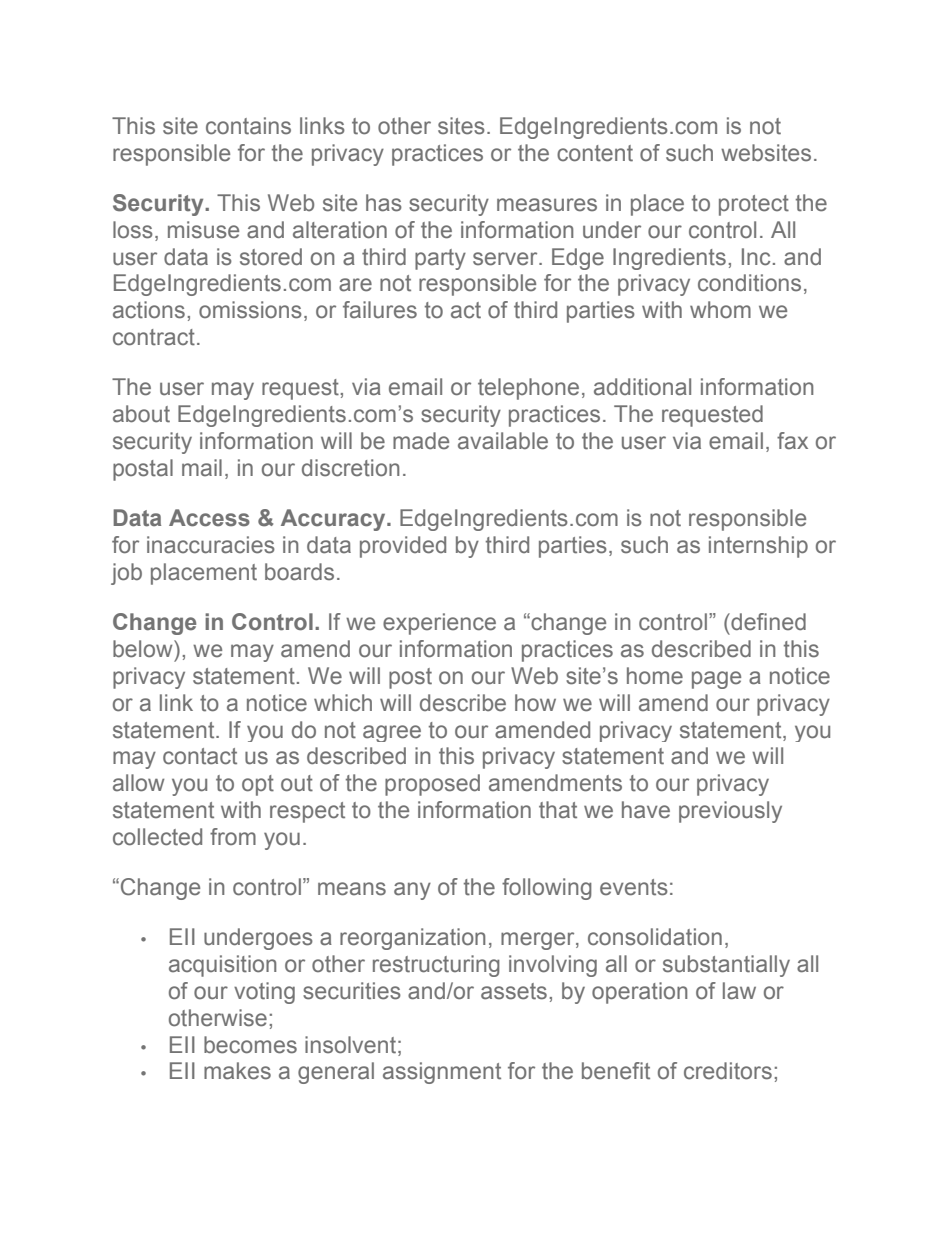  What do you see at coordinates (384, 203) in the image?
I see `has` at bounding box center [384, 203].
